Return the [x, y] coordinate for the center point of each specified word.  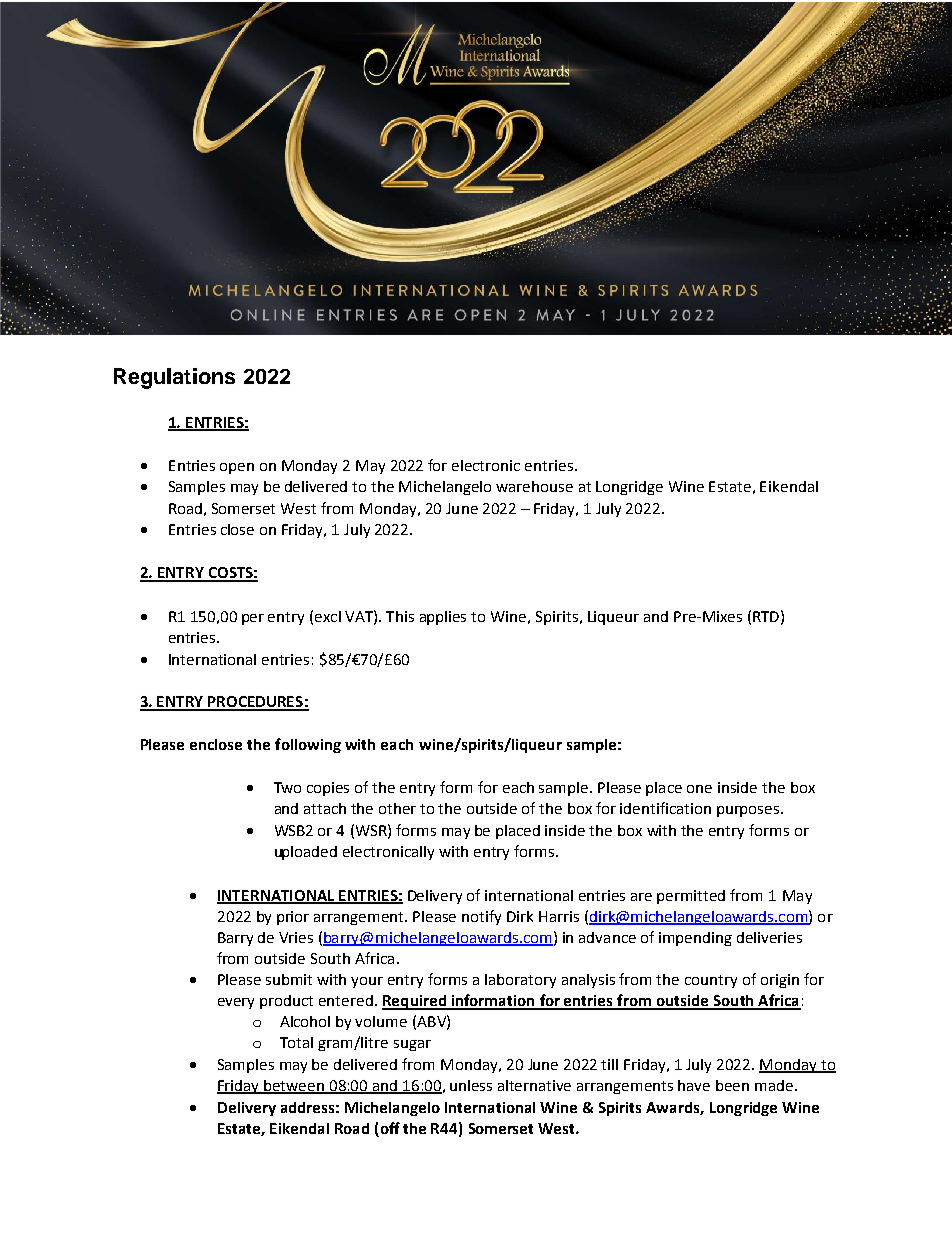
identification [665, 808]
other [397, 808]
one [699, 789]
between [294, 1087]
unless [471, 1085]
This [400, 616]
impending [695, 939]
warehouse [534, 486]
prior [293, 918]
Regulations [174, 378]
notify [481, 917]
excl [328, 616]
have [694, 1085]
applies [443, 618]
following [308, 745]
